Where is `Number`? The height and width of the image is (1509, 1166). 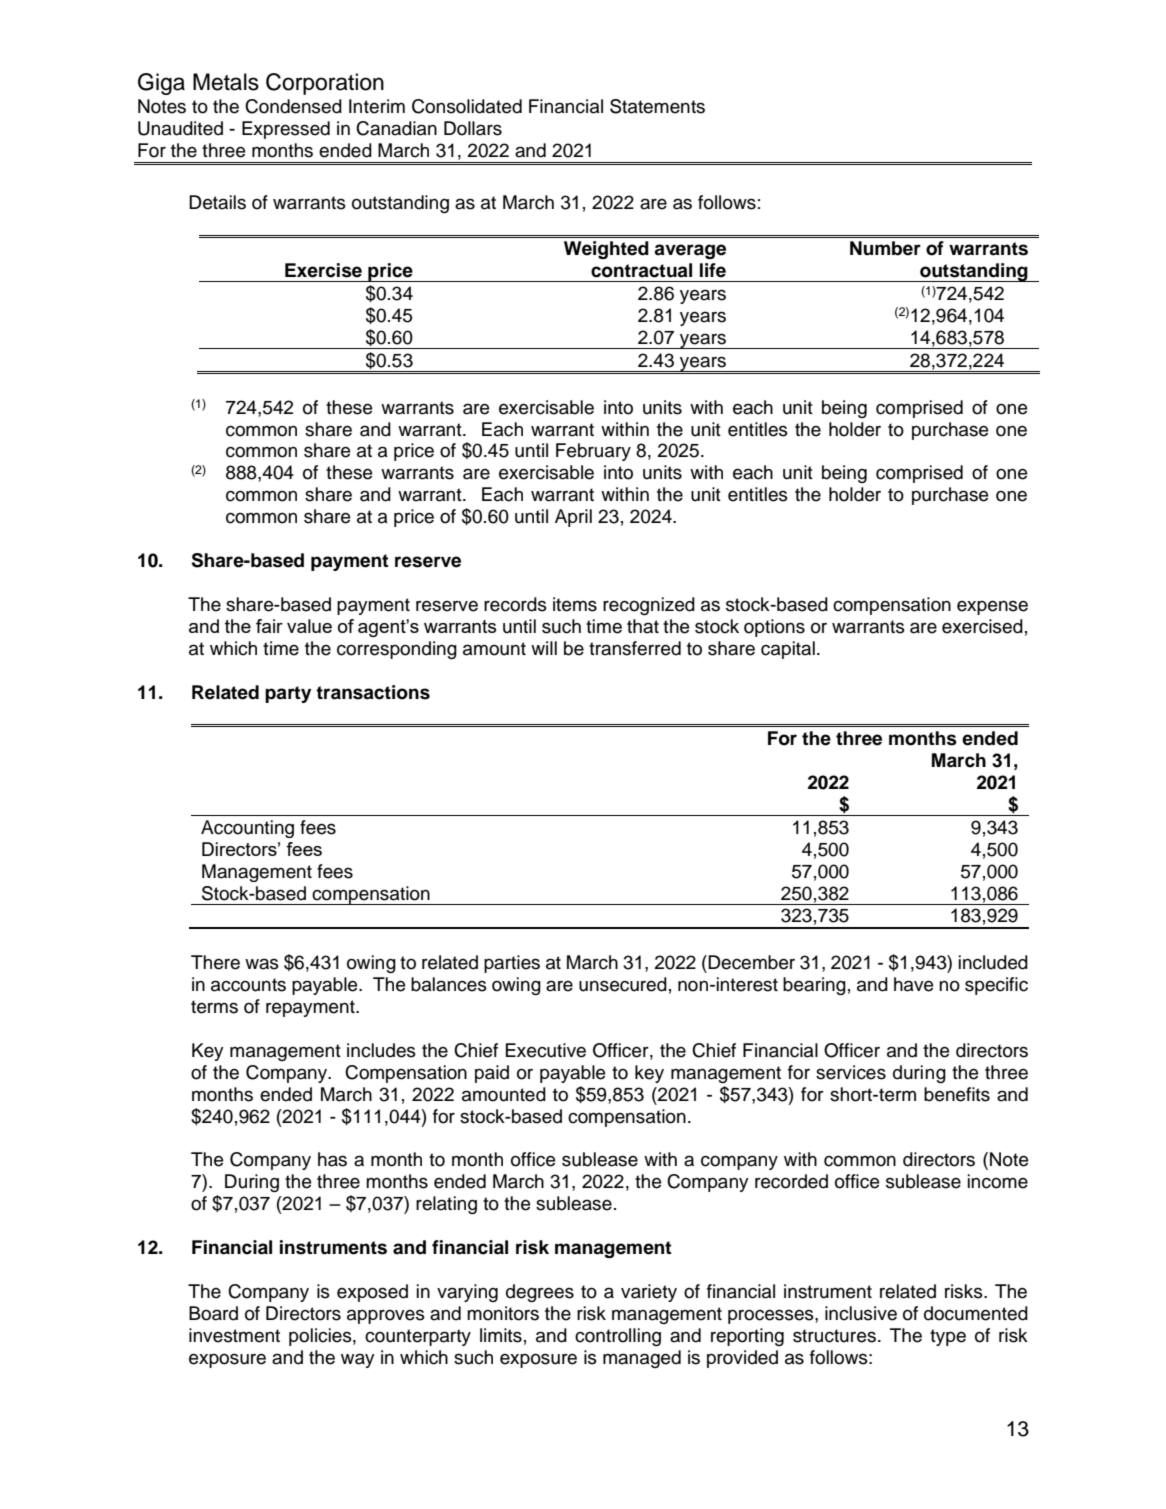 Number is located at coordinates (885, 248).
